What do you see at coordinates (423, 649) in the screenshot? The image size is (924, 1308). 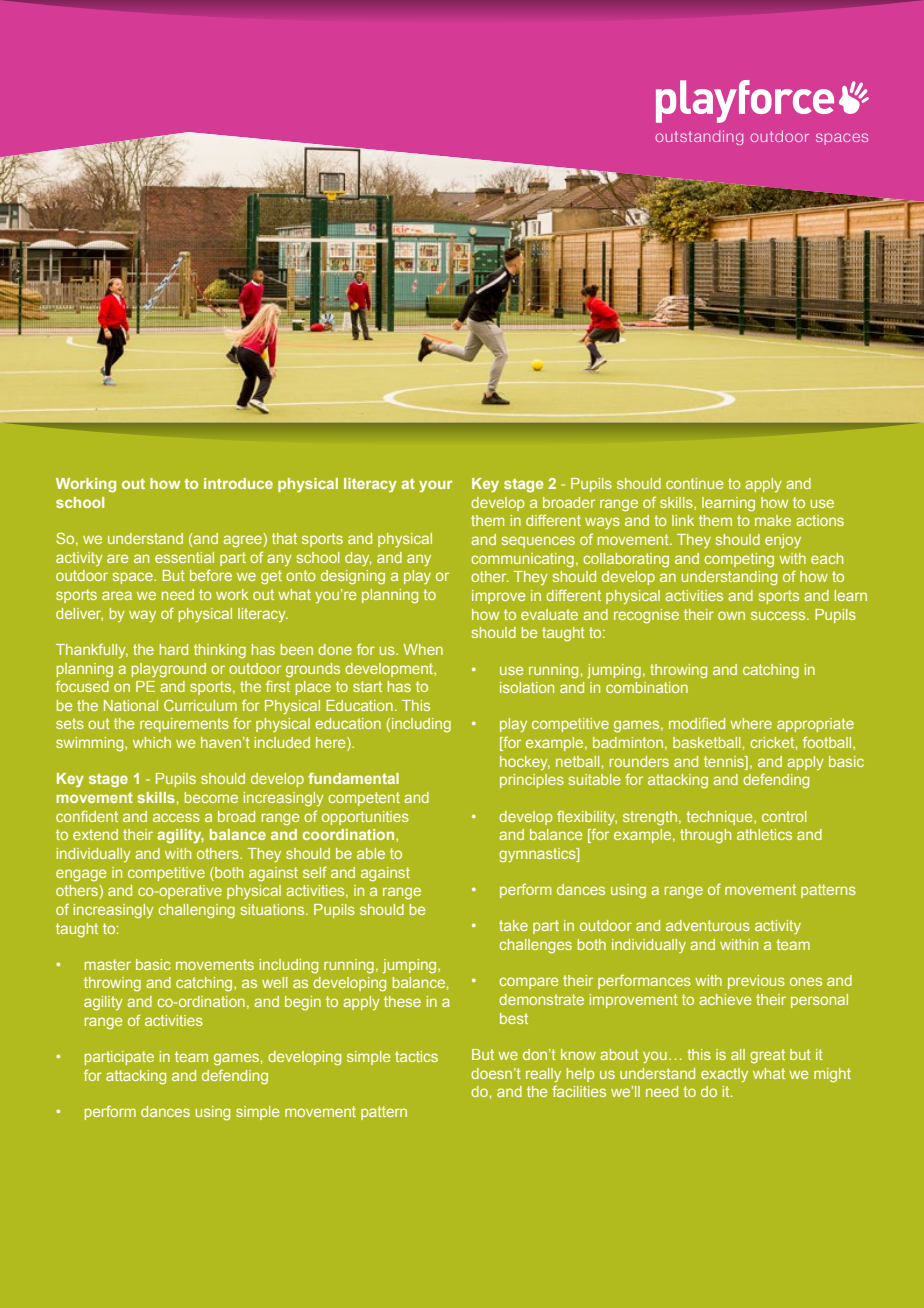 I see `When` at bounding box center [423, 649].
